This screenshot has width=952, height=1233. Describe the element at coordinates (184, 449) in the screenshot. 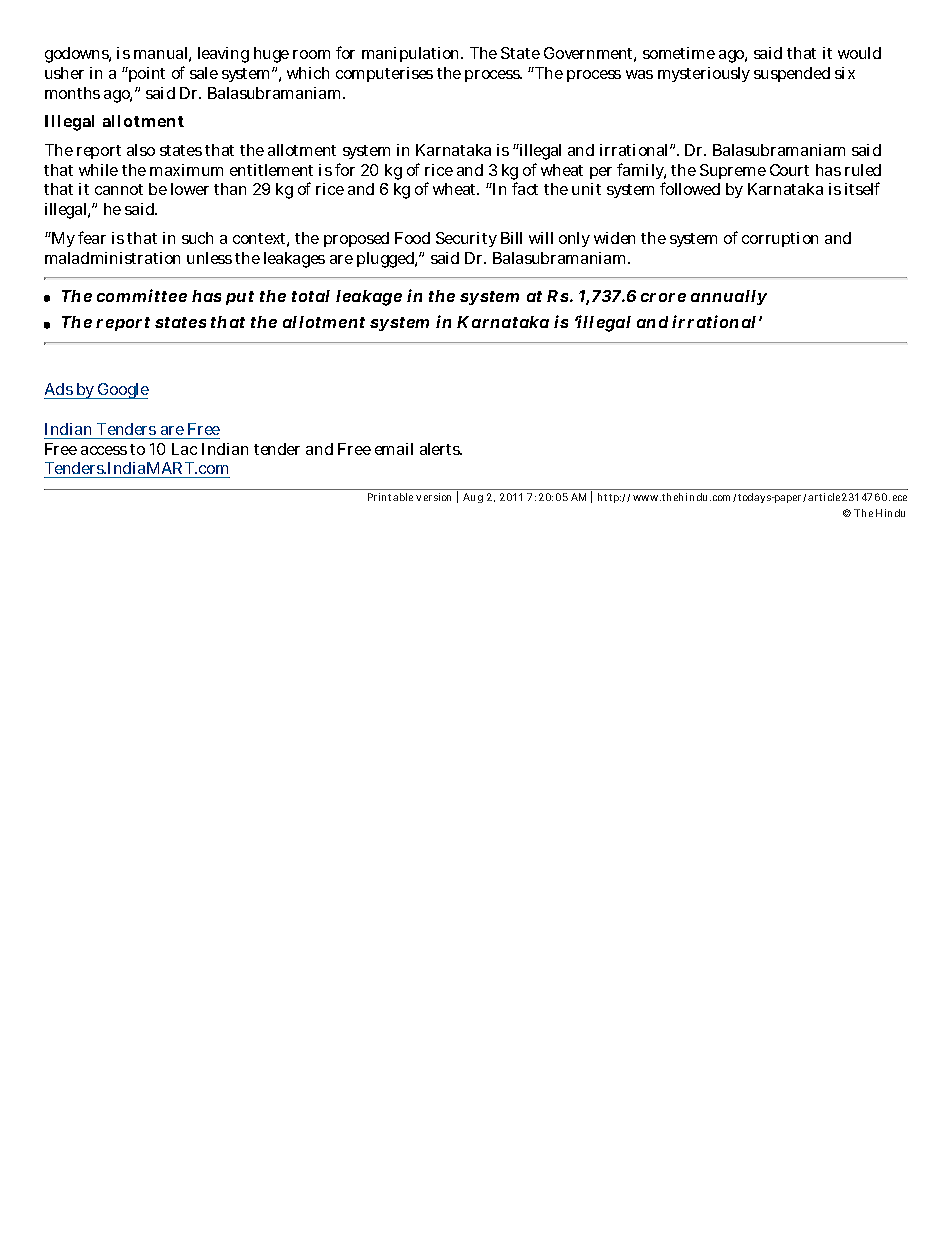

I see `Lac` at that location.
